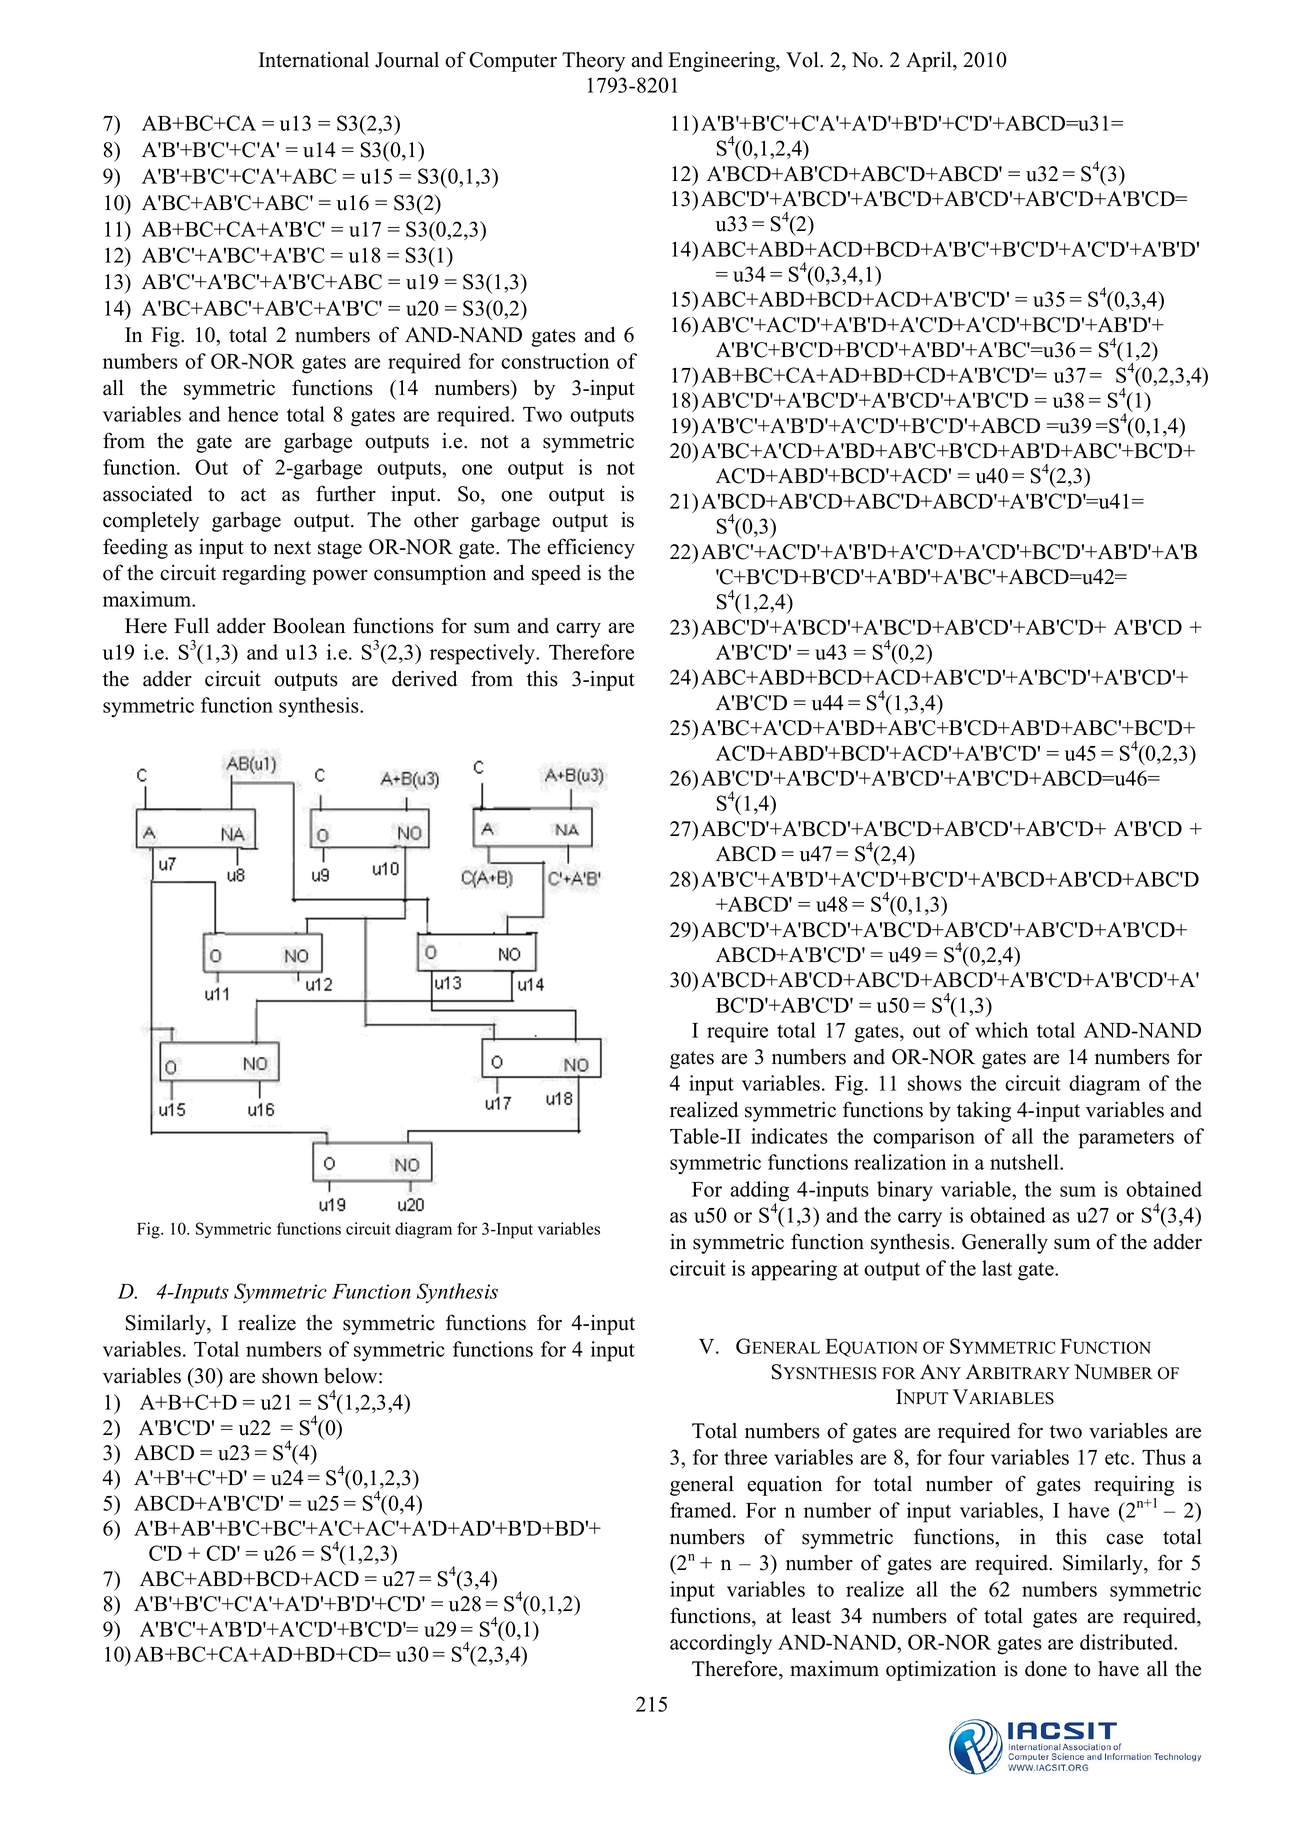 This page has height=1845, width=1304. I want to click on International, so click(314, 60).
